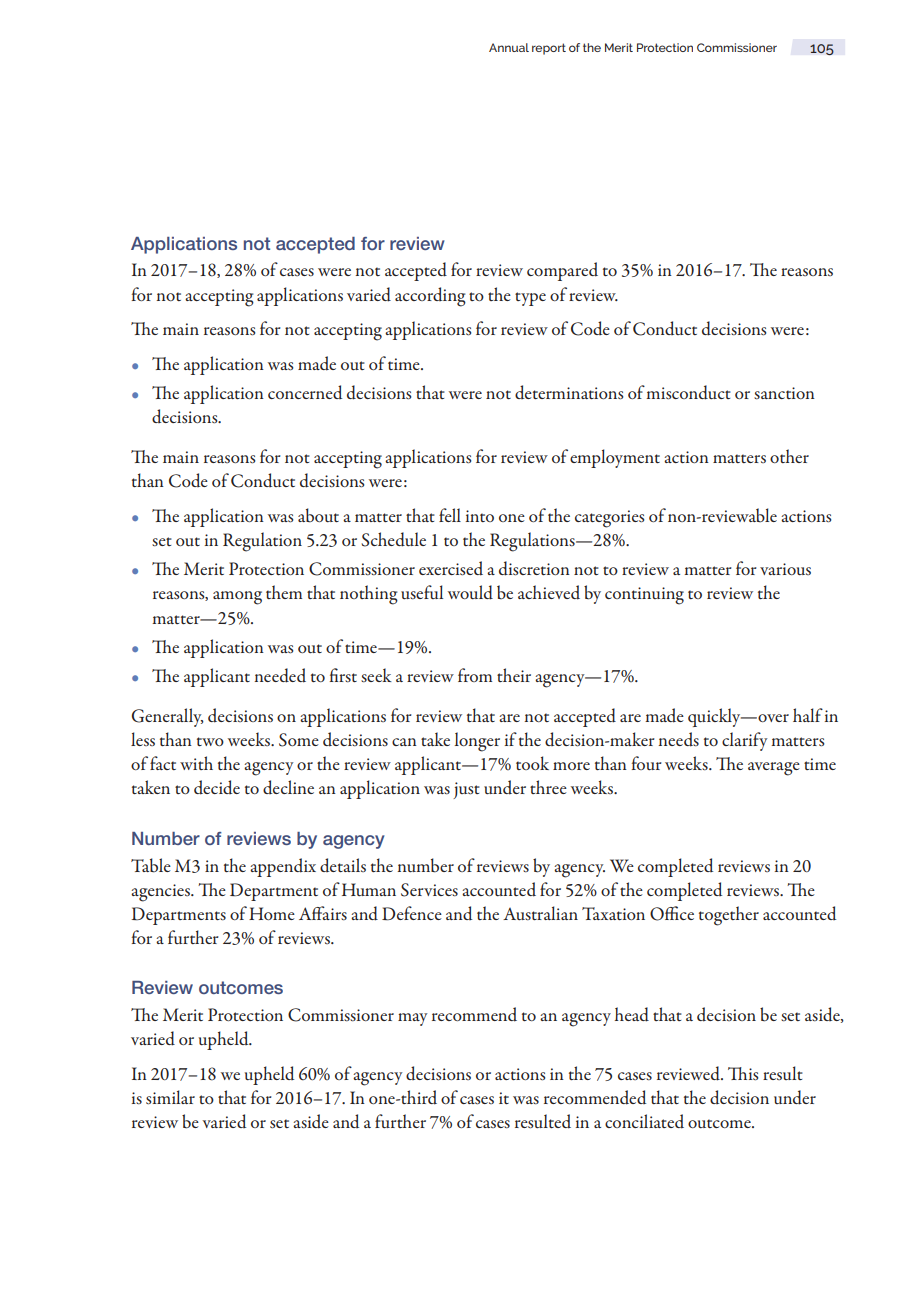  Describe the element at coordinates (305, 392) in the screenshot. I see `concerned` at that location.
